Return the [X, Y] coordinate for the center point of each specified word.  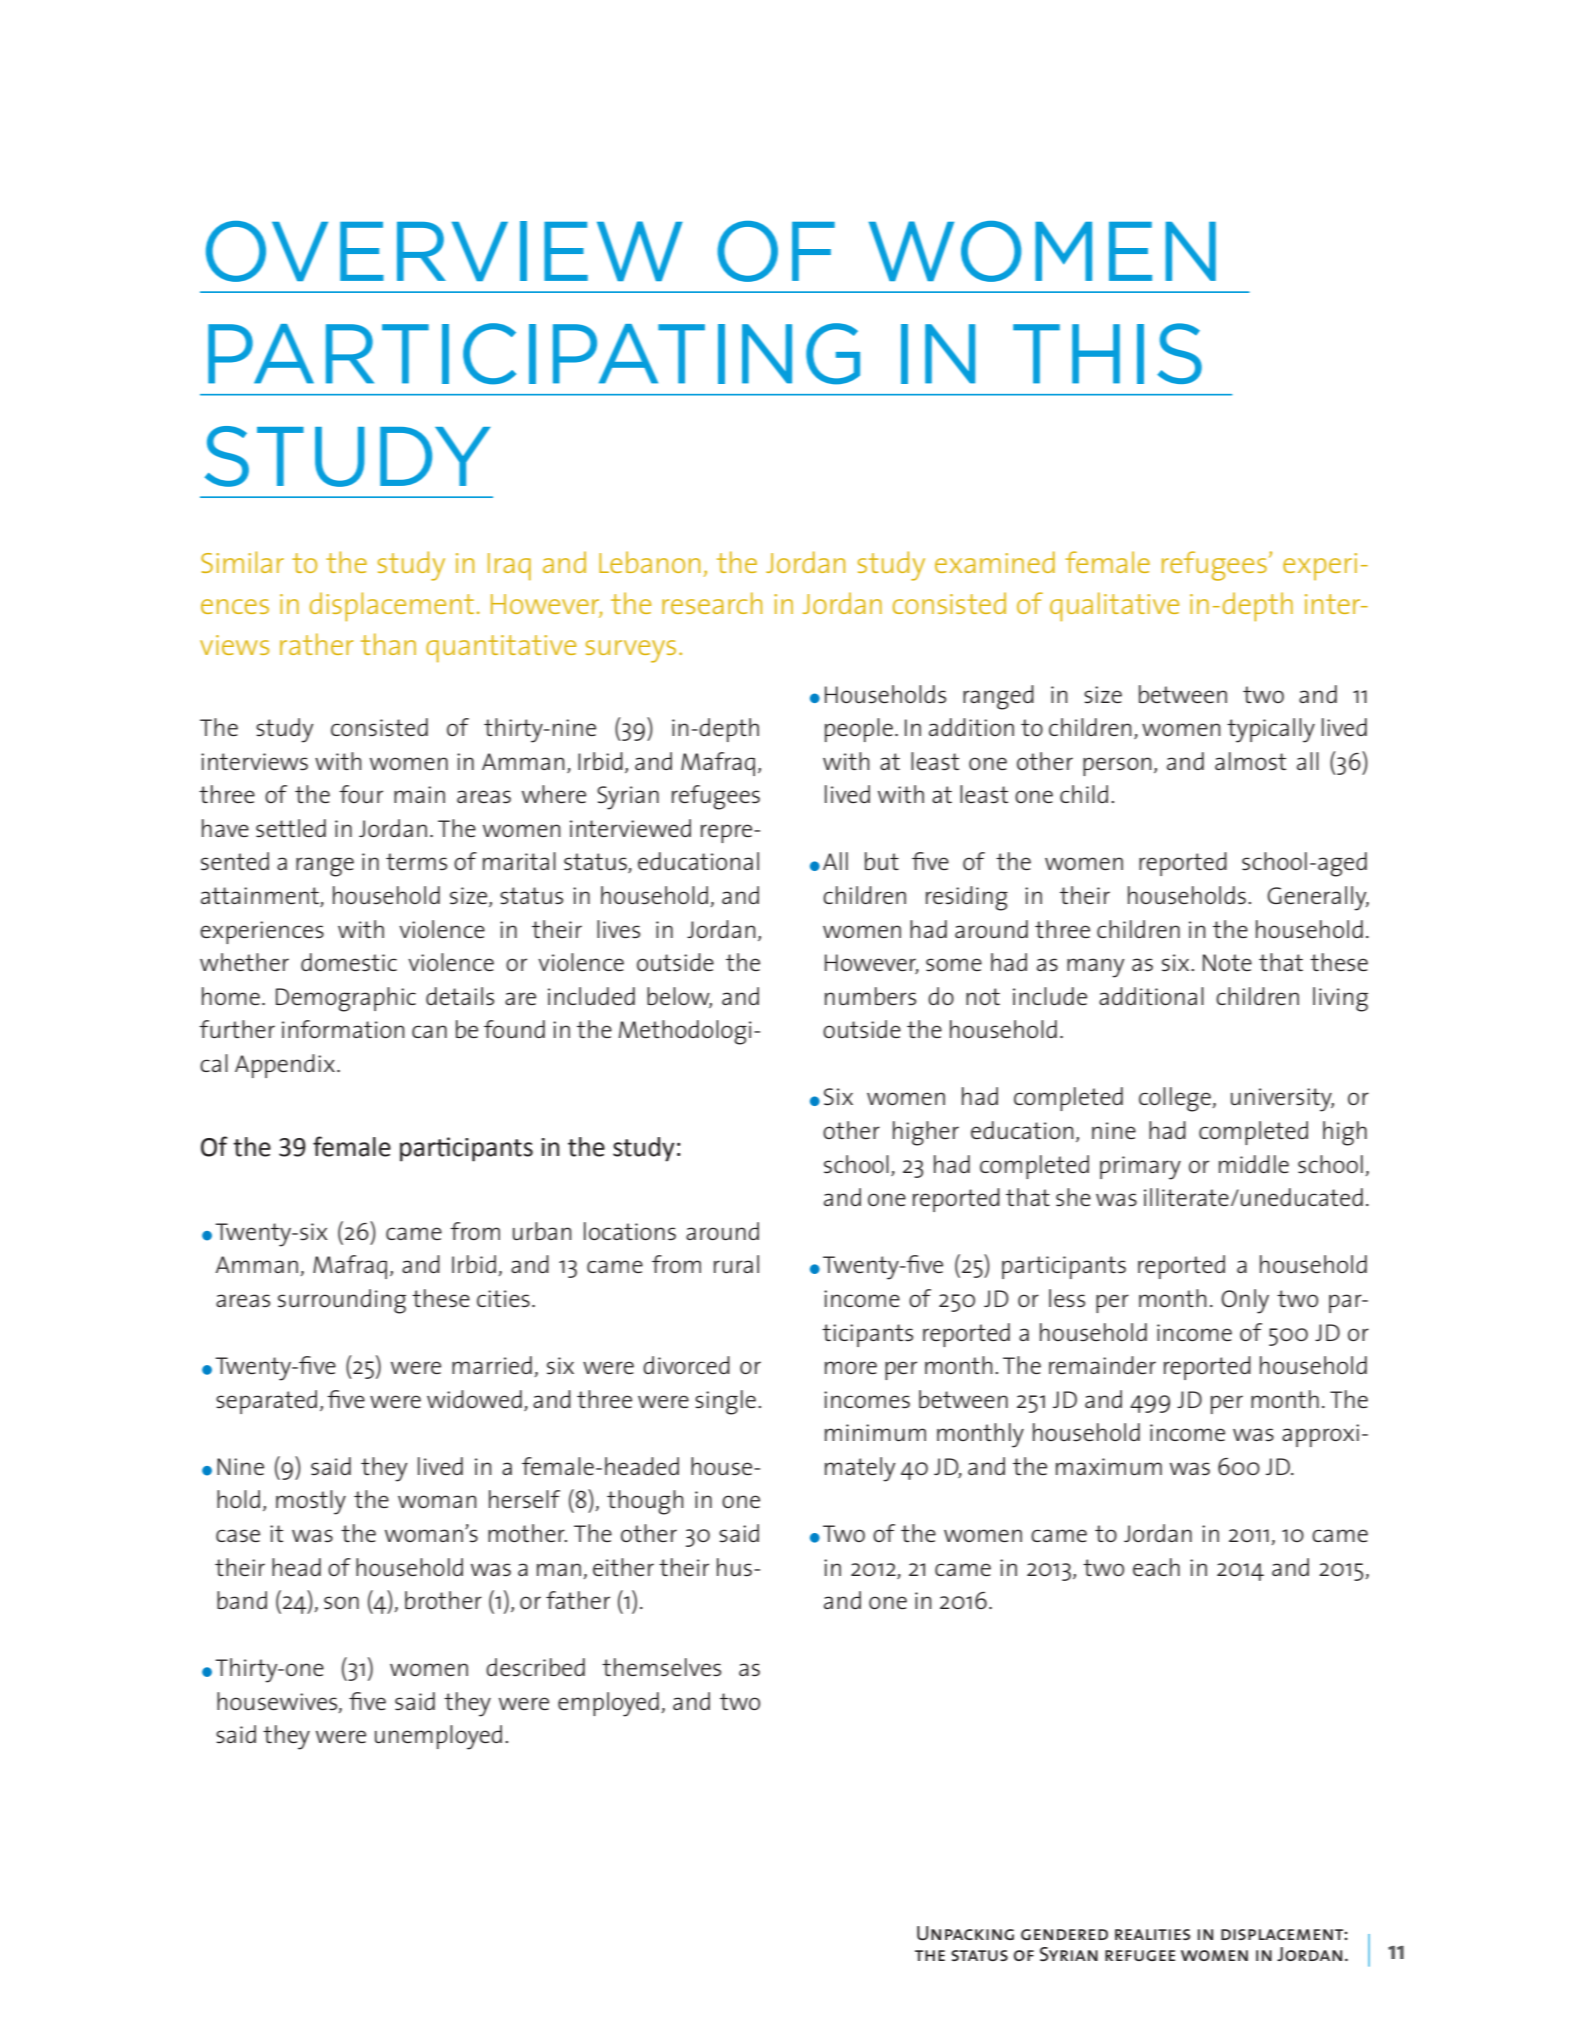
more [851, 1367]
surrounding [342, 1301]
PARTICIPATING [534, 354]
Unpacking [965, 1933]
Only [1245, 1301]
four [361, 794]
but [882, 861]
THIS [1107, 353]
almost [1250, 761]
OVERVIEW [444, 251]
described [535, 1667]
